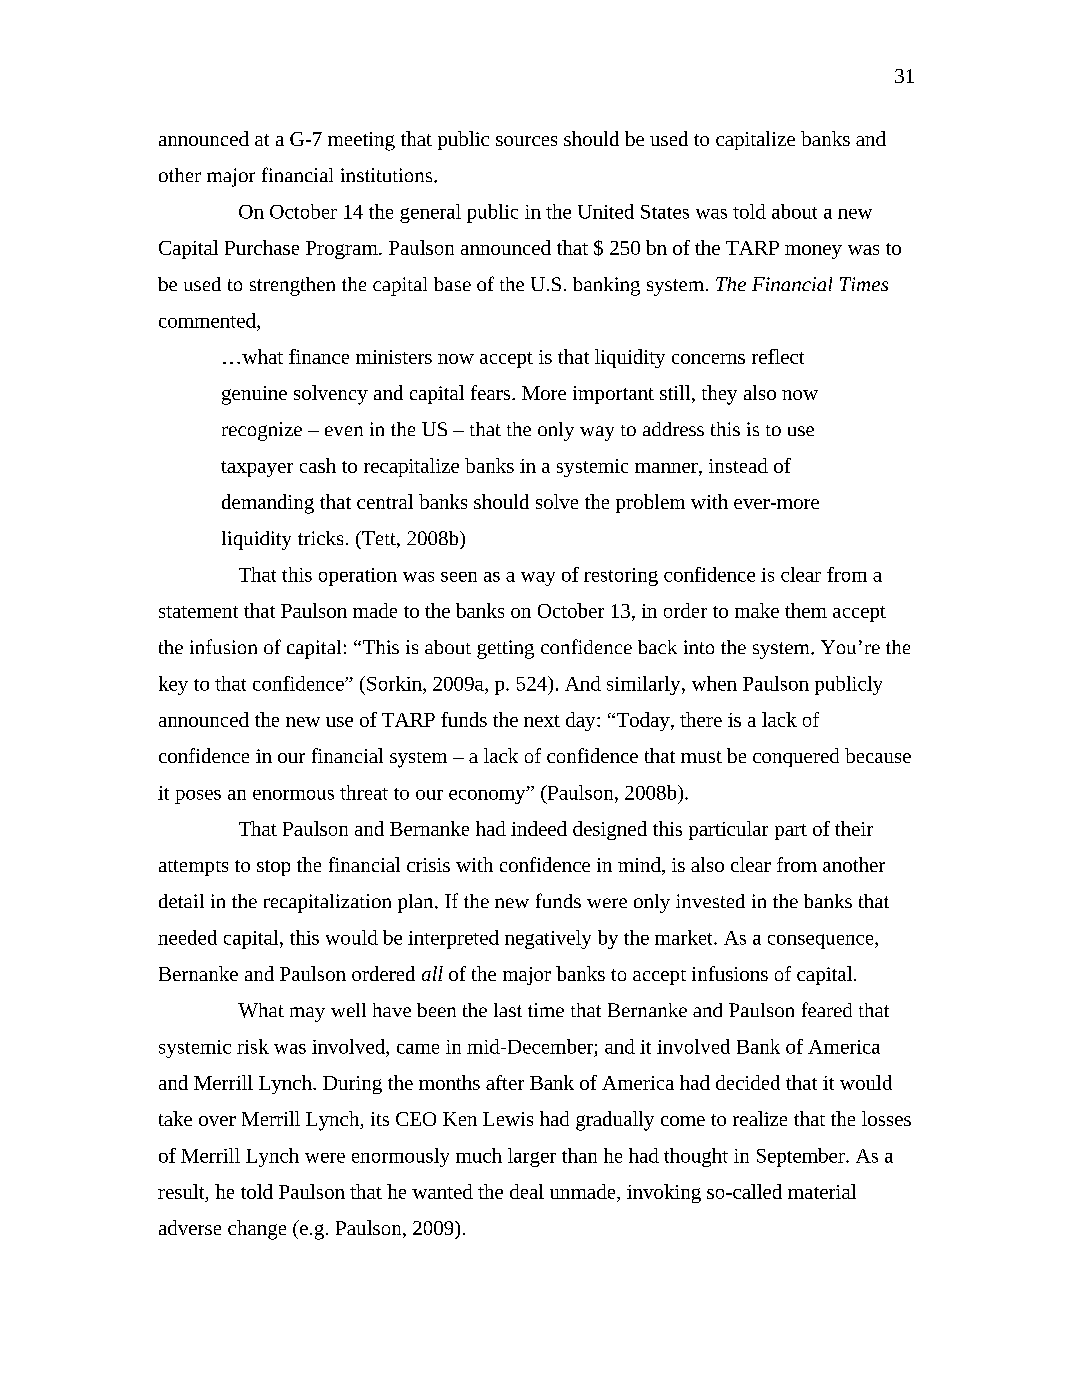  I want to click on Purchase, so click(262, 247).
